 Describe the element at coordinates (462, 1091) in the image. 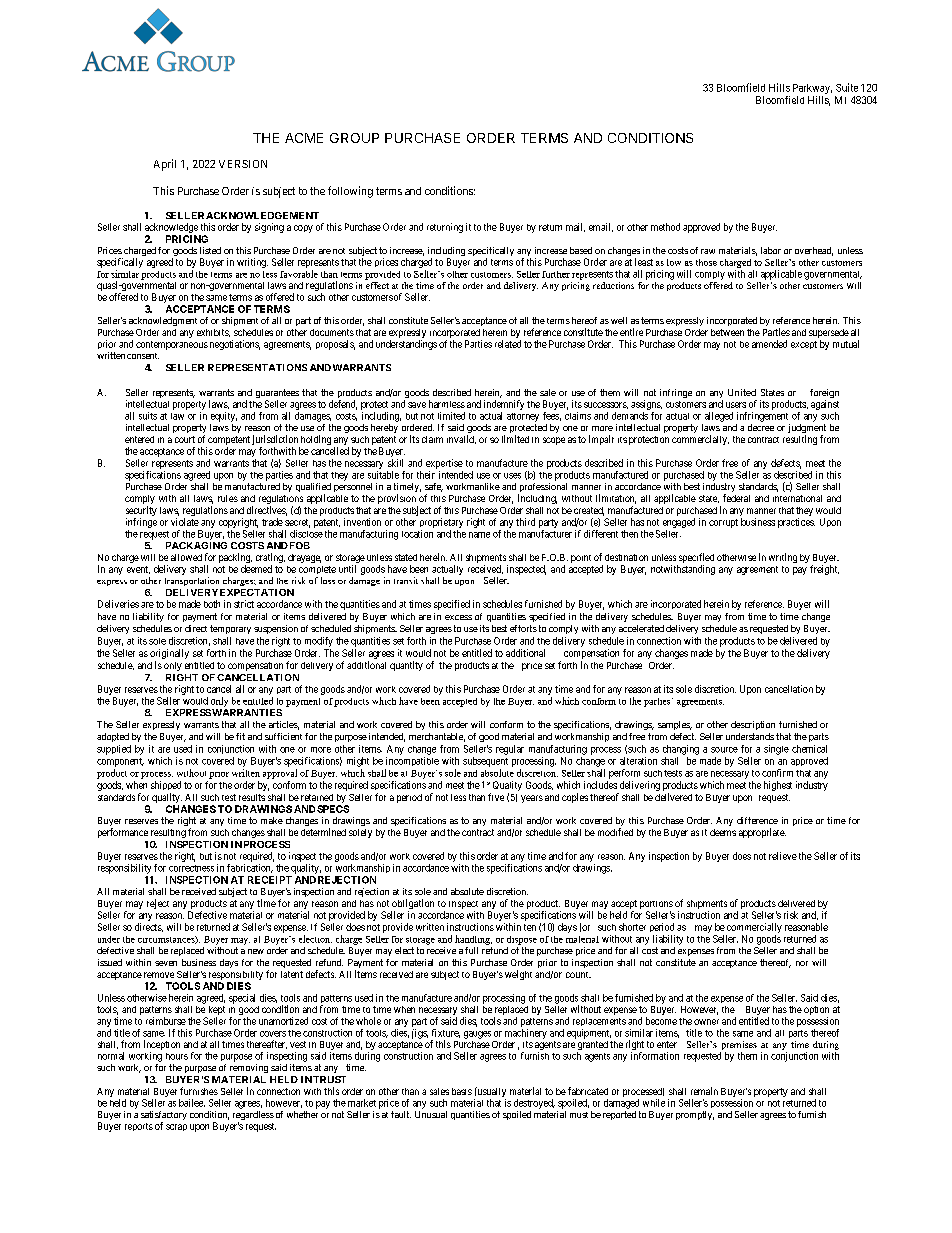

I see `basis` at that location.
